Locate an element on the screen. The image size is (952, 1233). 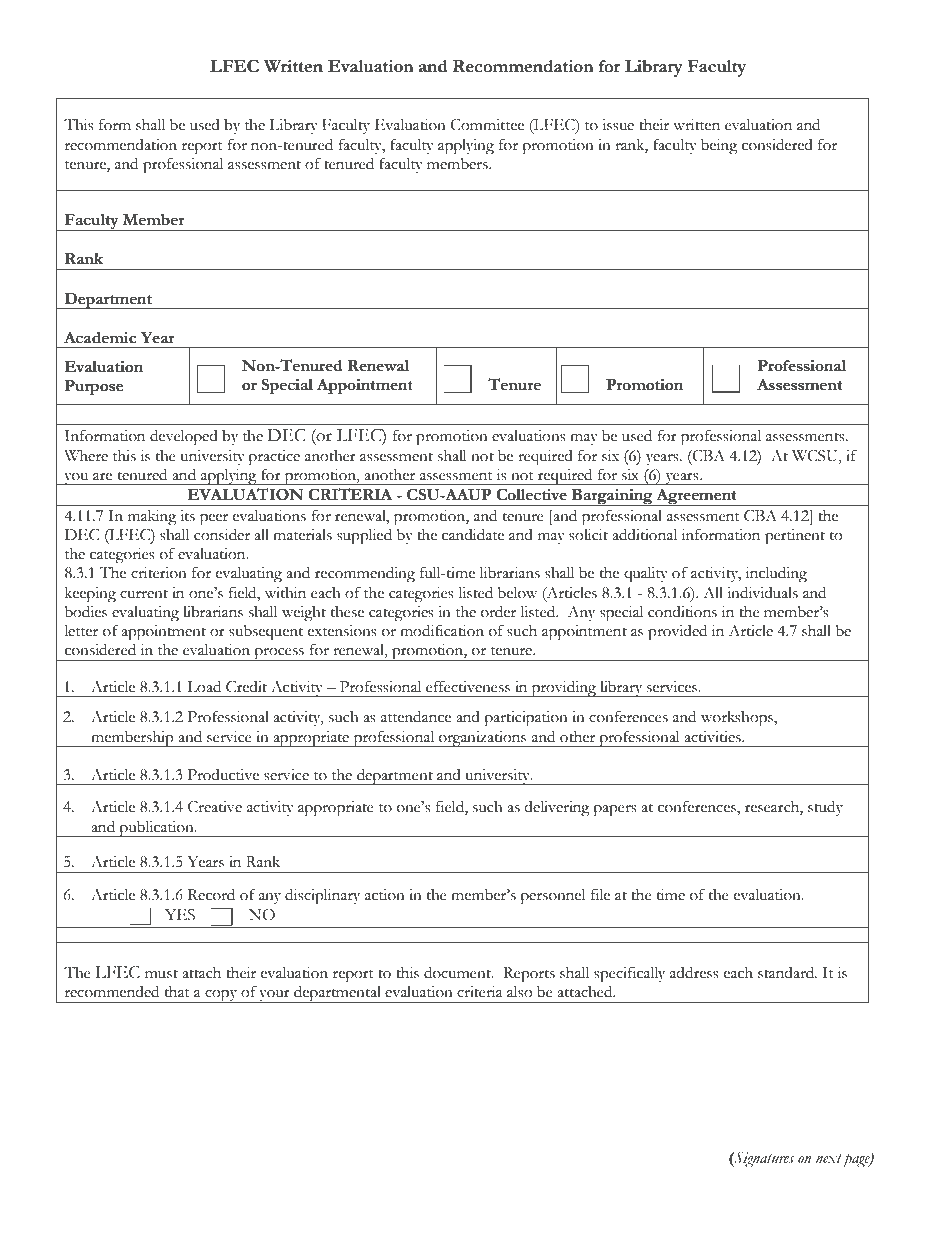
provided is located at coordinates (677, 633).
